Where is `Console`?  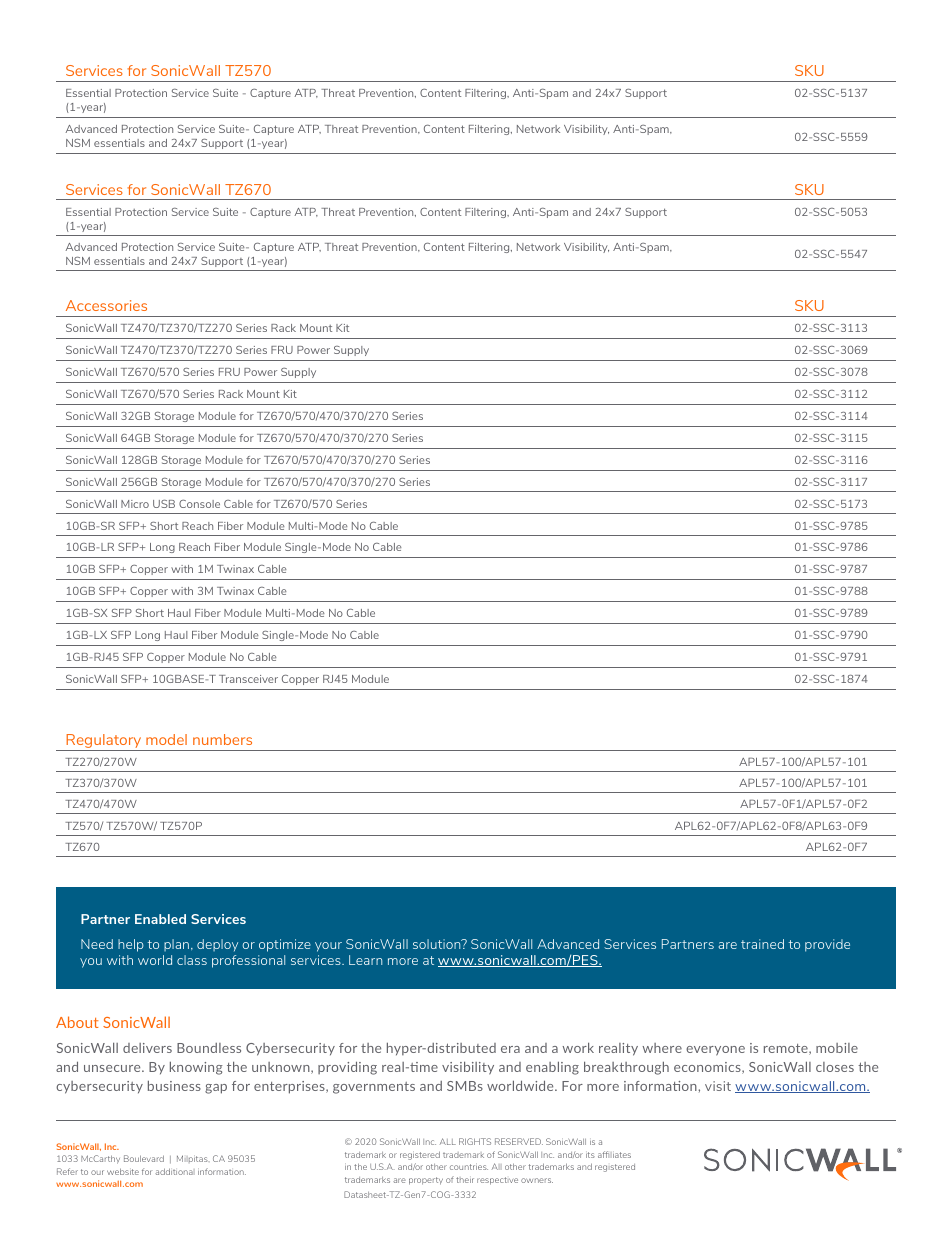
Console is located at coordinates (199, 504).
